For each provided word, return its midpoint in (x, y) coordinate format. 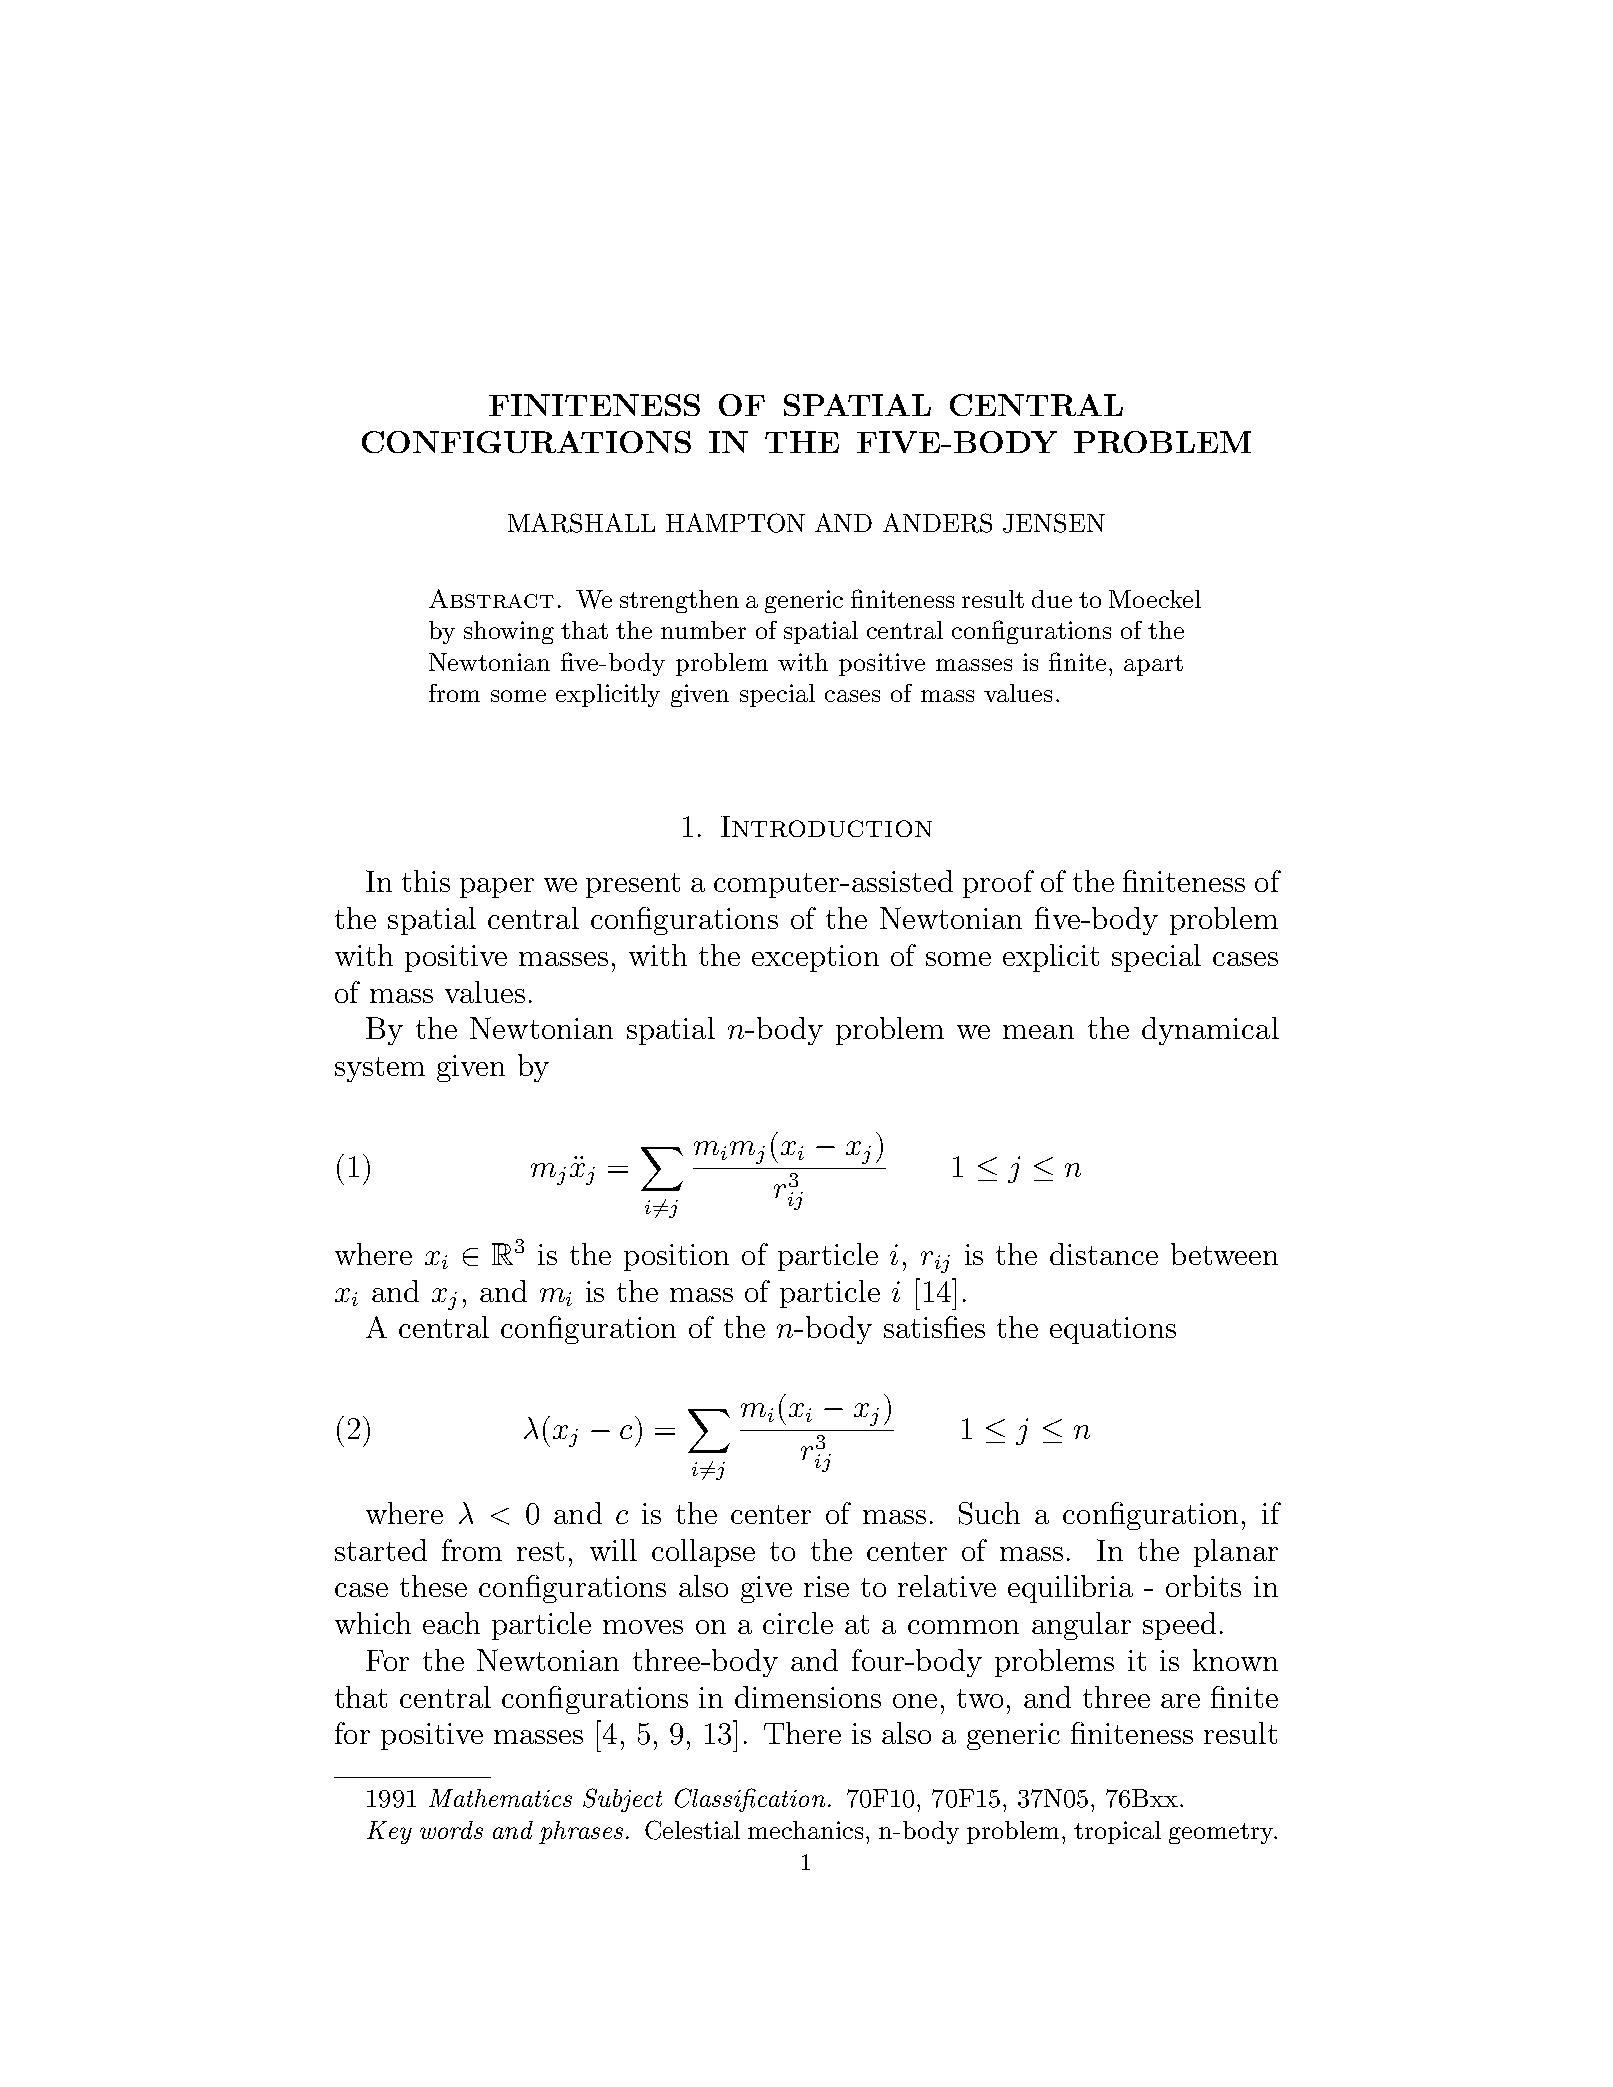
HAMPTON (735, 523)
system (380, 1069)
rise (826, 1586)
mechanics (805, 1830)
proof (998, 884)
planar (1236, 1553)
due (1052, 599)
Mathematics (500, 1798)
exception (815, 958)
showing (509, 632)
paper (497, 888)
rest (540, 1551)
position (676, 1257)
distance (1104, 1254)
